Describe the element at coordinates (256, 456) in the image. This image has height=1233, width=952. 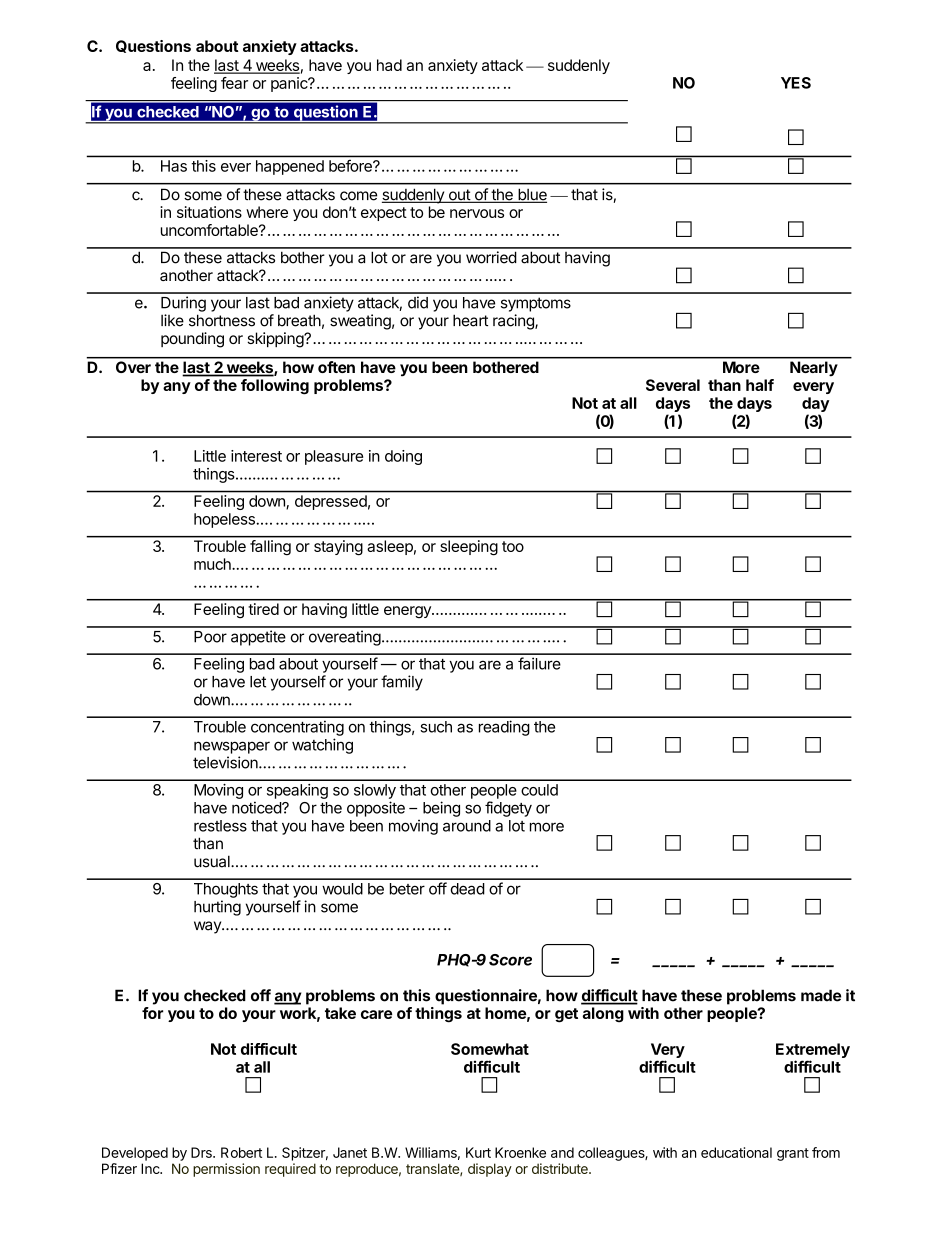
I see `interest` at that location.
